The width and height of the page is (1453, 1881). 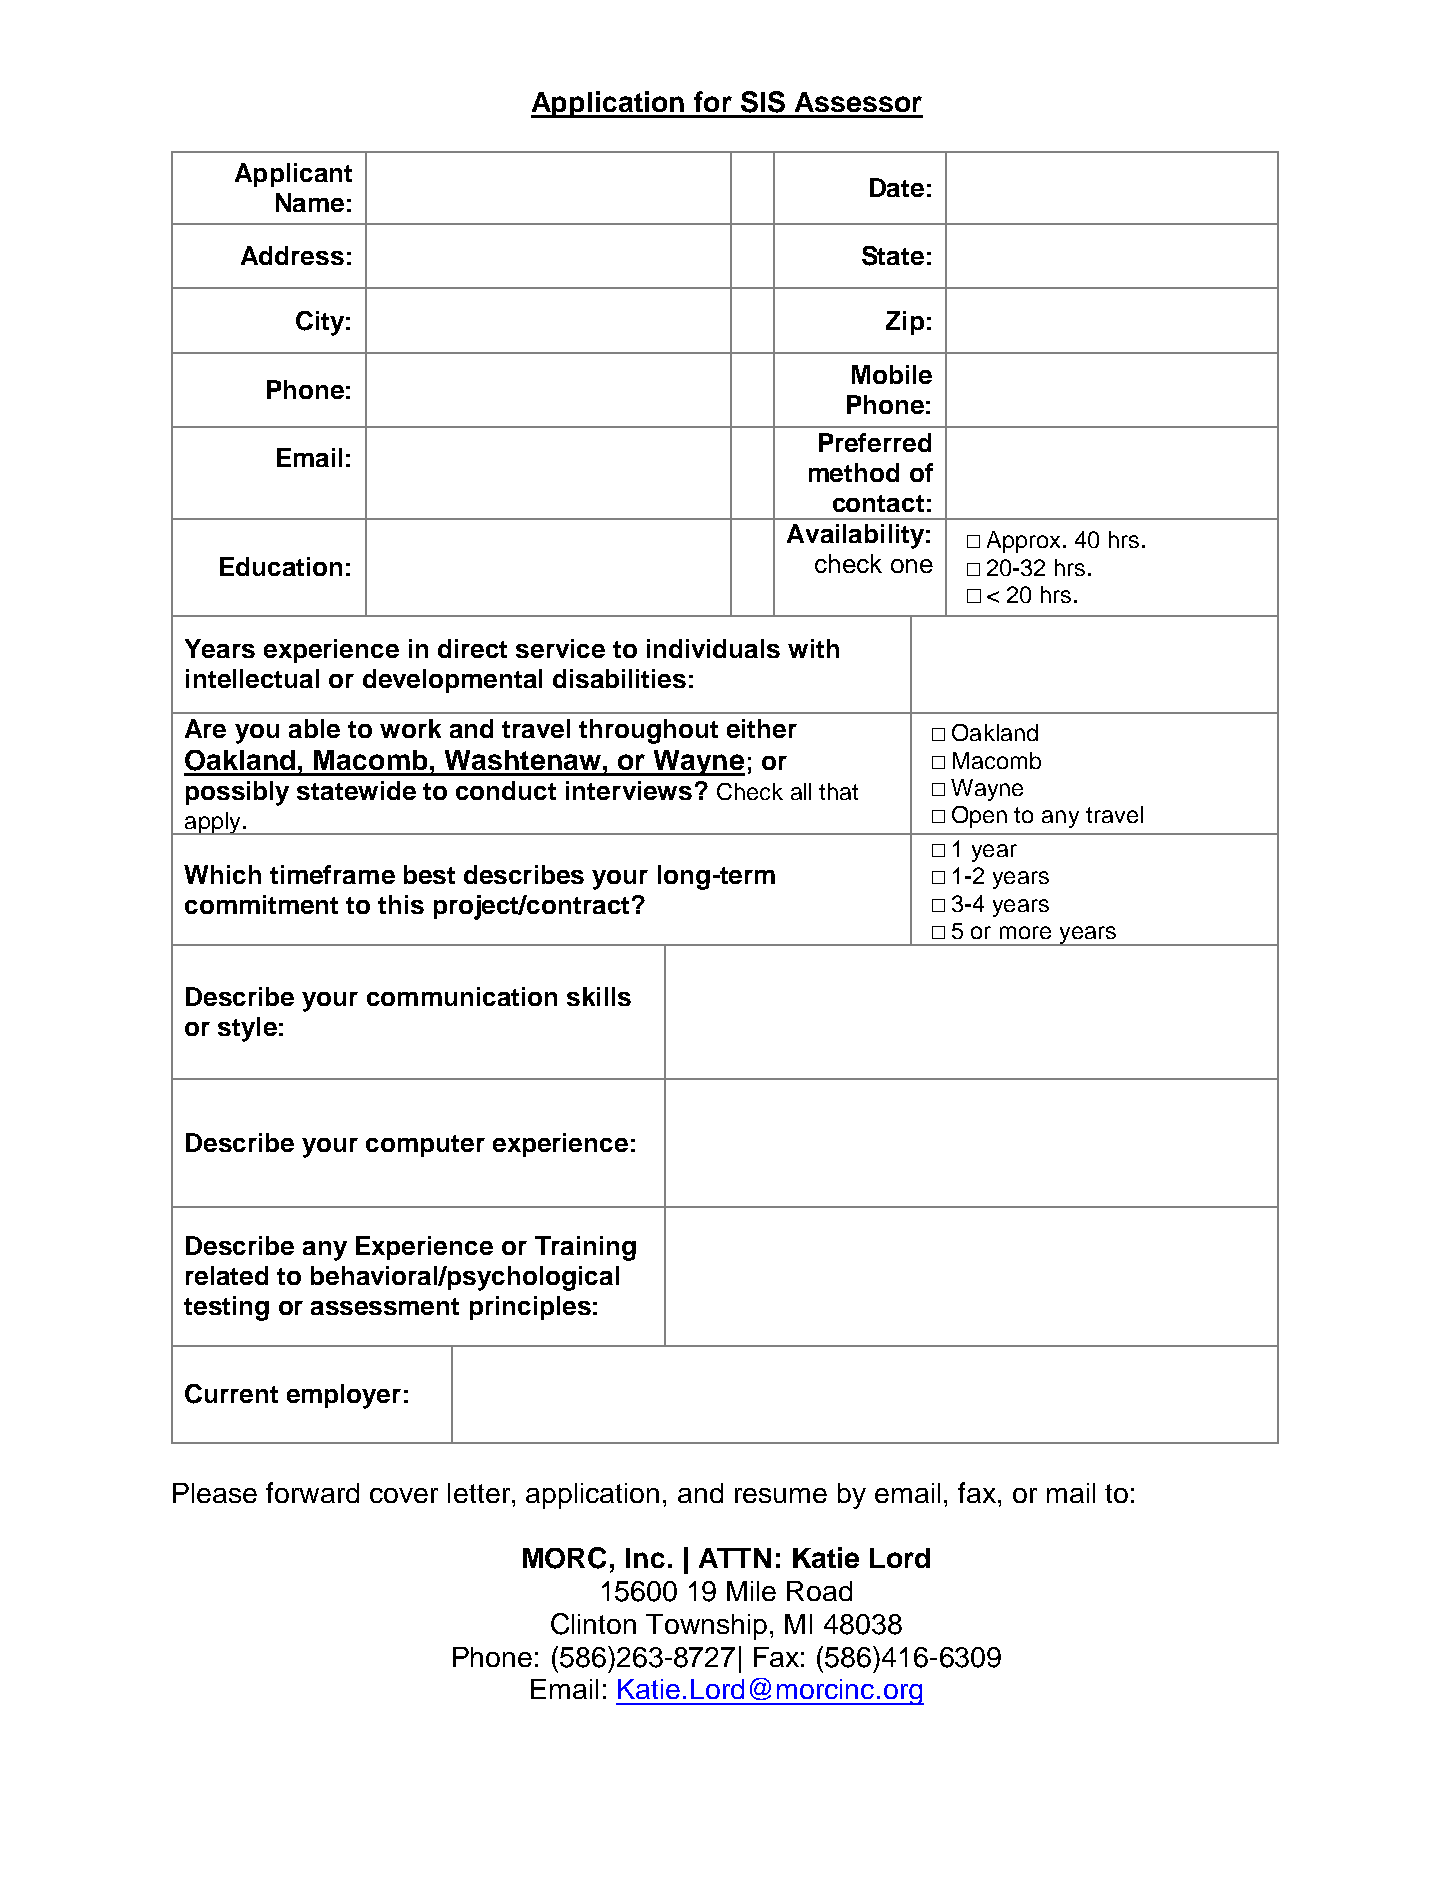 I want to click on Clinton, so click(x=593, y=1624).
